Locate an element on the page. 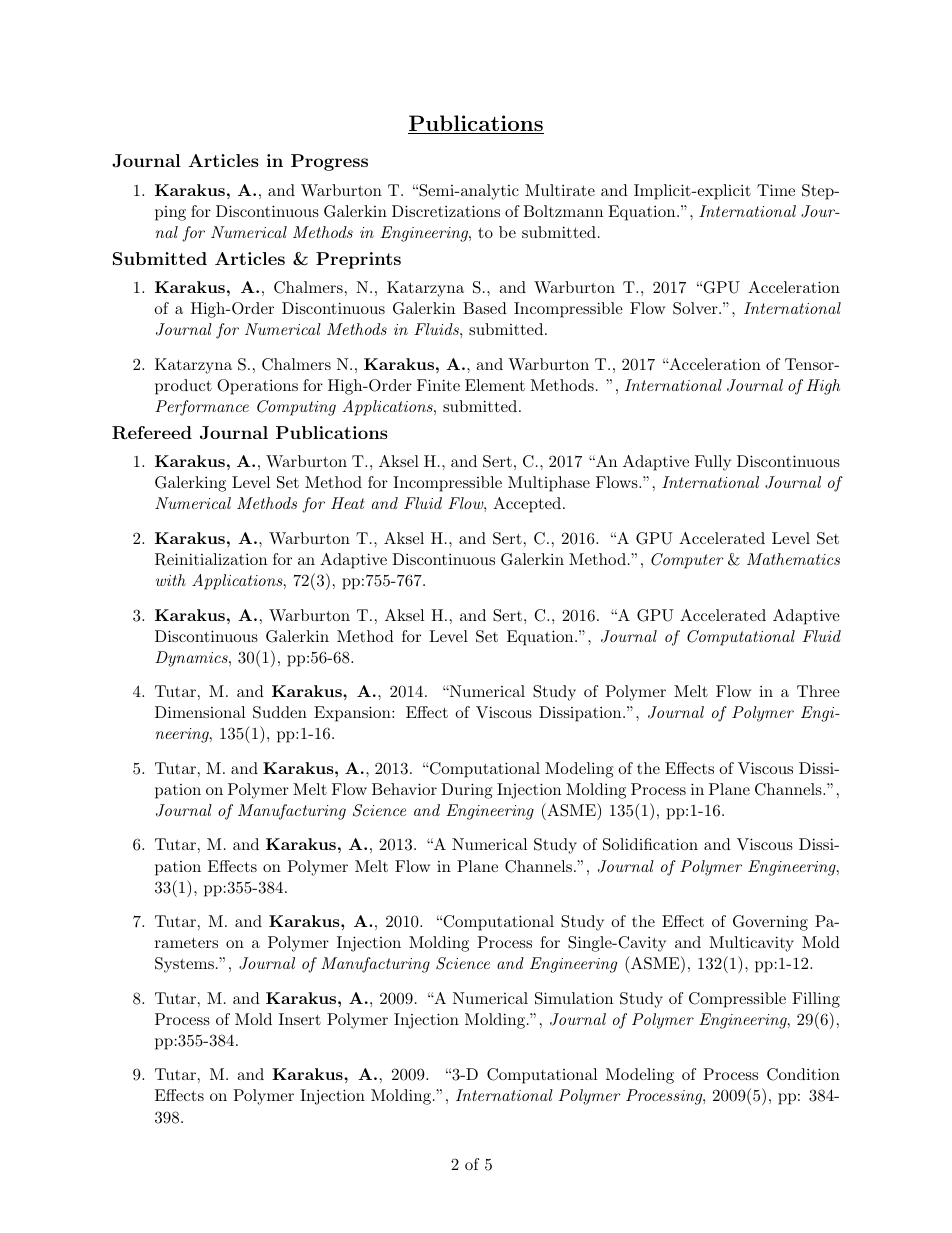 This page has width=952, height=1233. Solidification is located at coordinates (650, 844).
